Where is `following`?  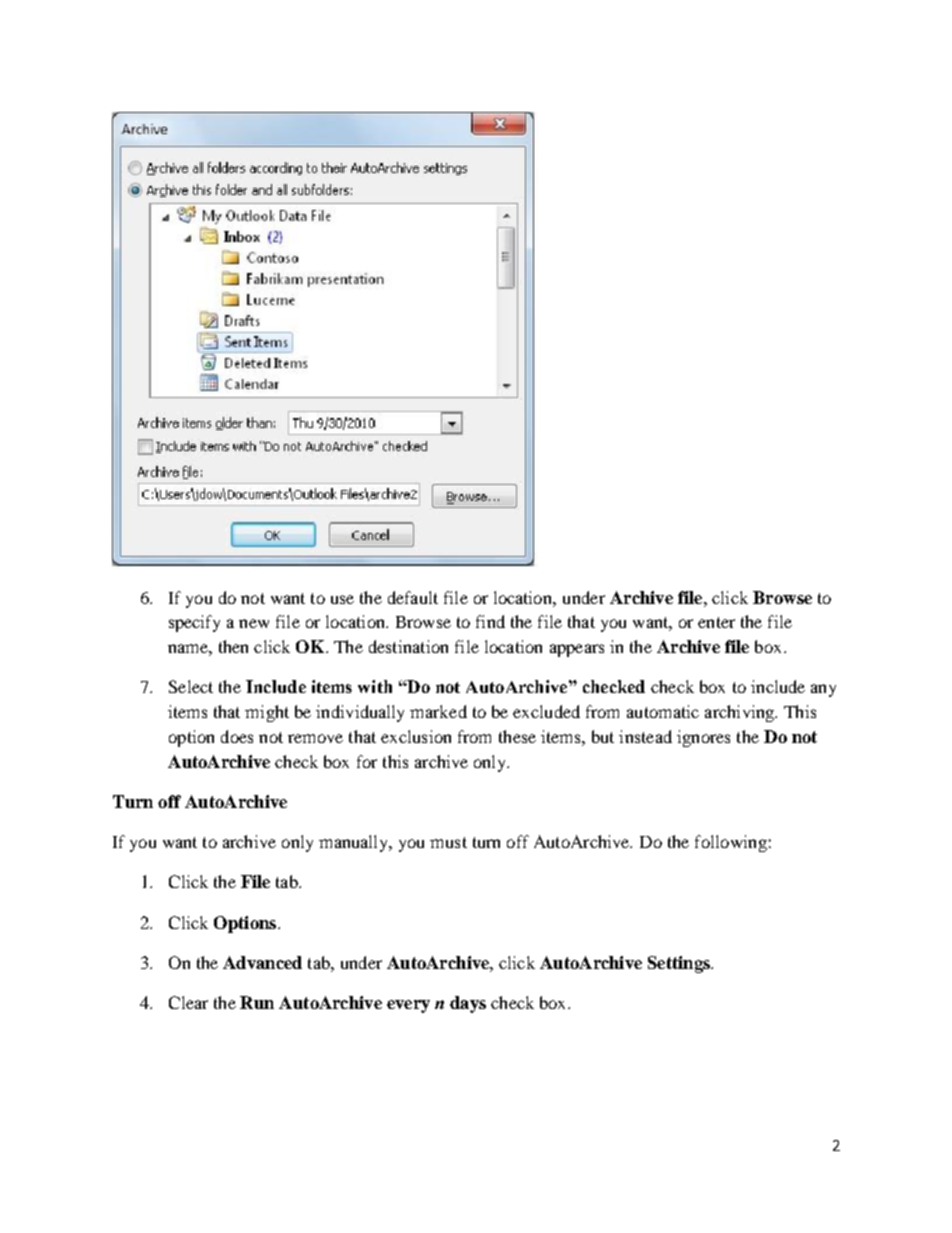
following is located at coordinates (731, 843).
